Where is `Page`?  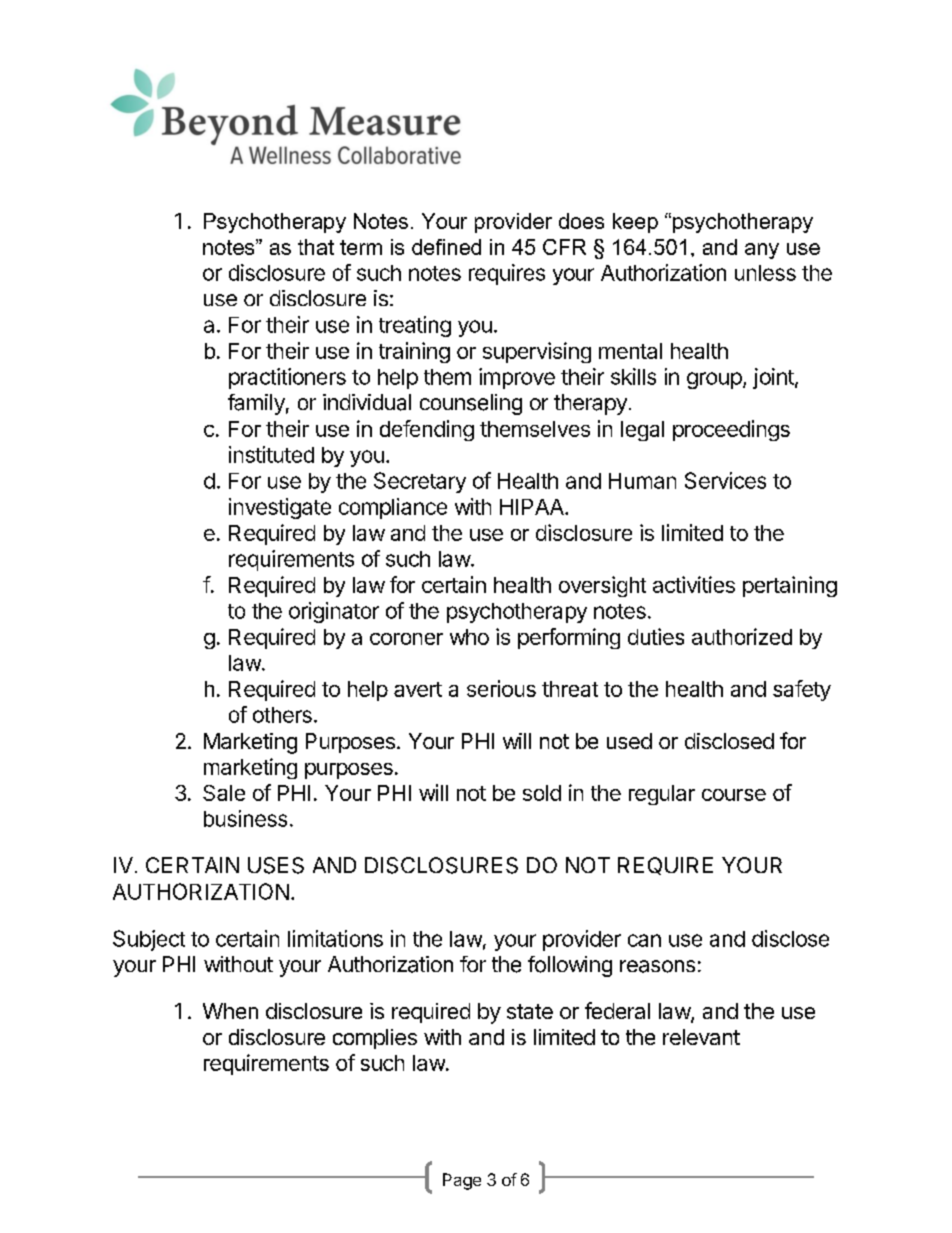 Page is located at coordinates (462, 1181).
